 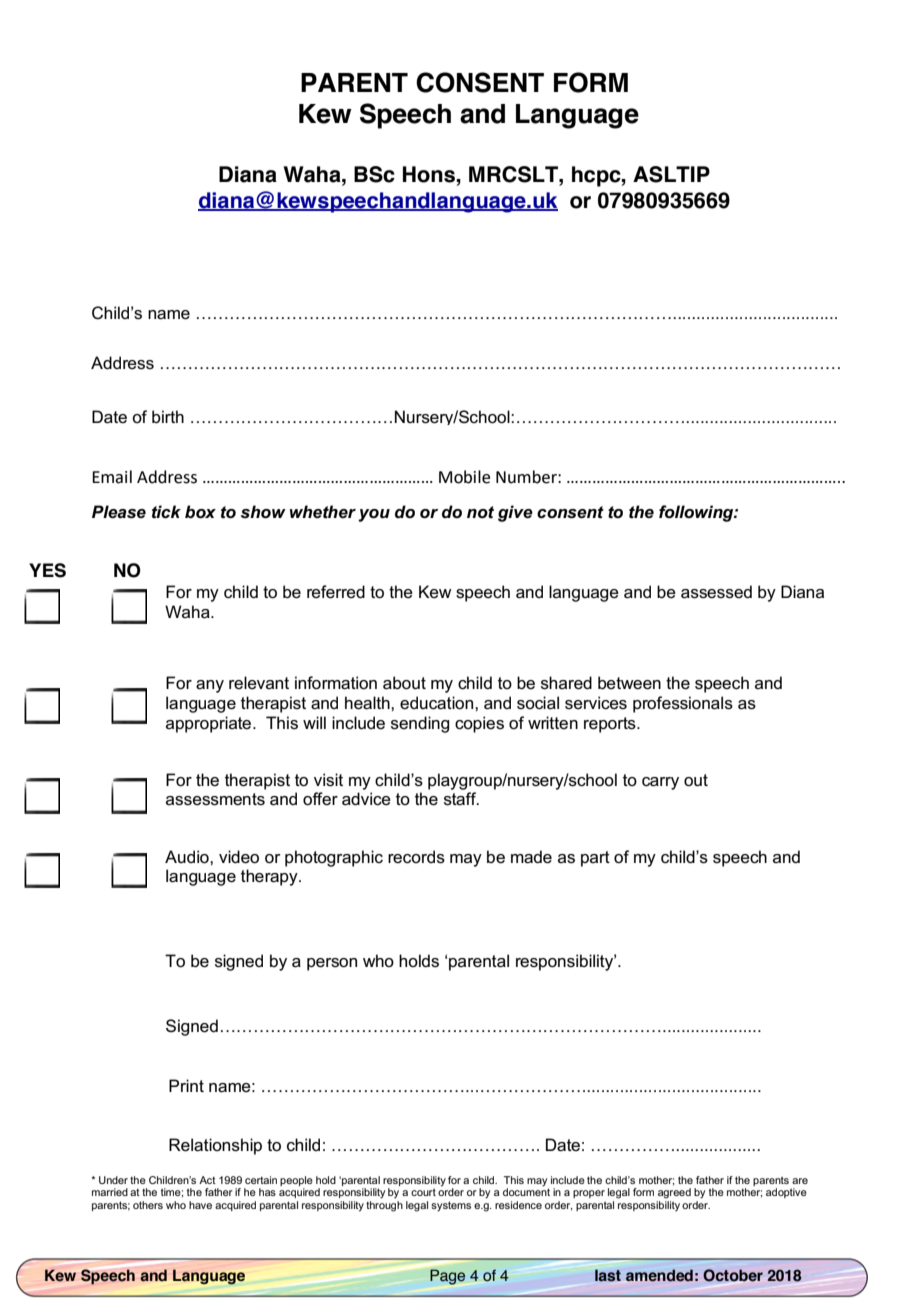 What do you see at coordinates (374, 515) in the screenshot?
I see `you` at bounding box center [374, 515].
